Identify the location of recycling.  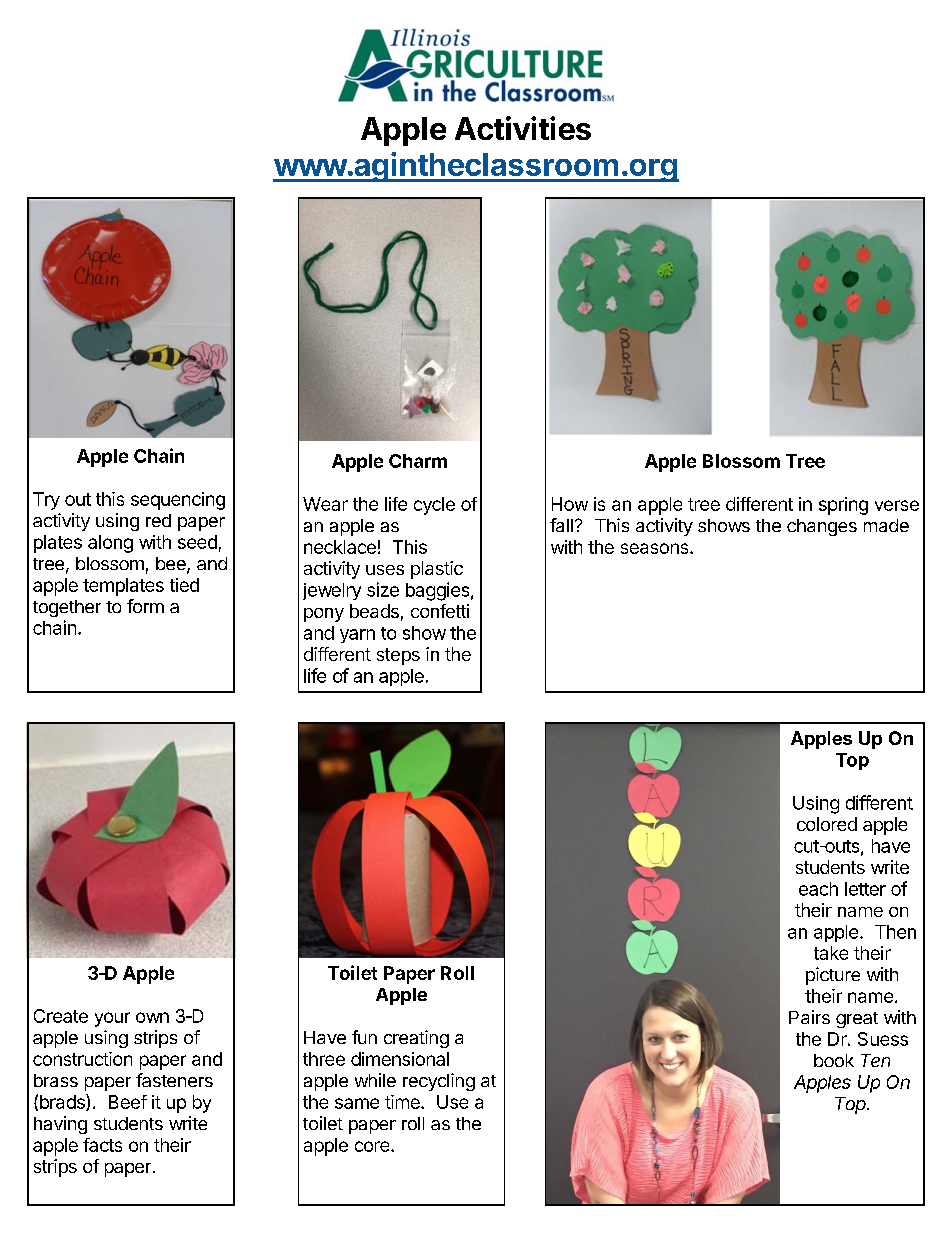
(439, 1082).
